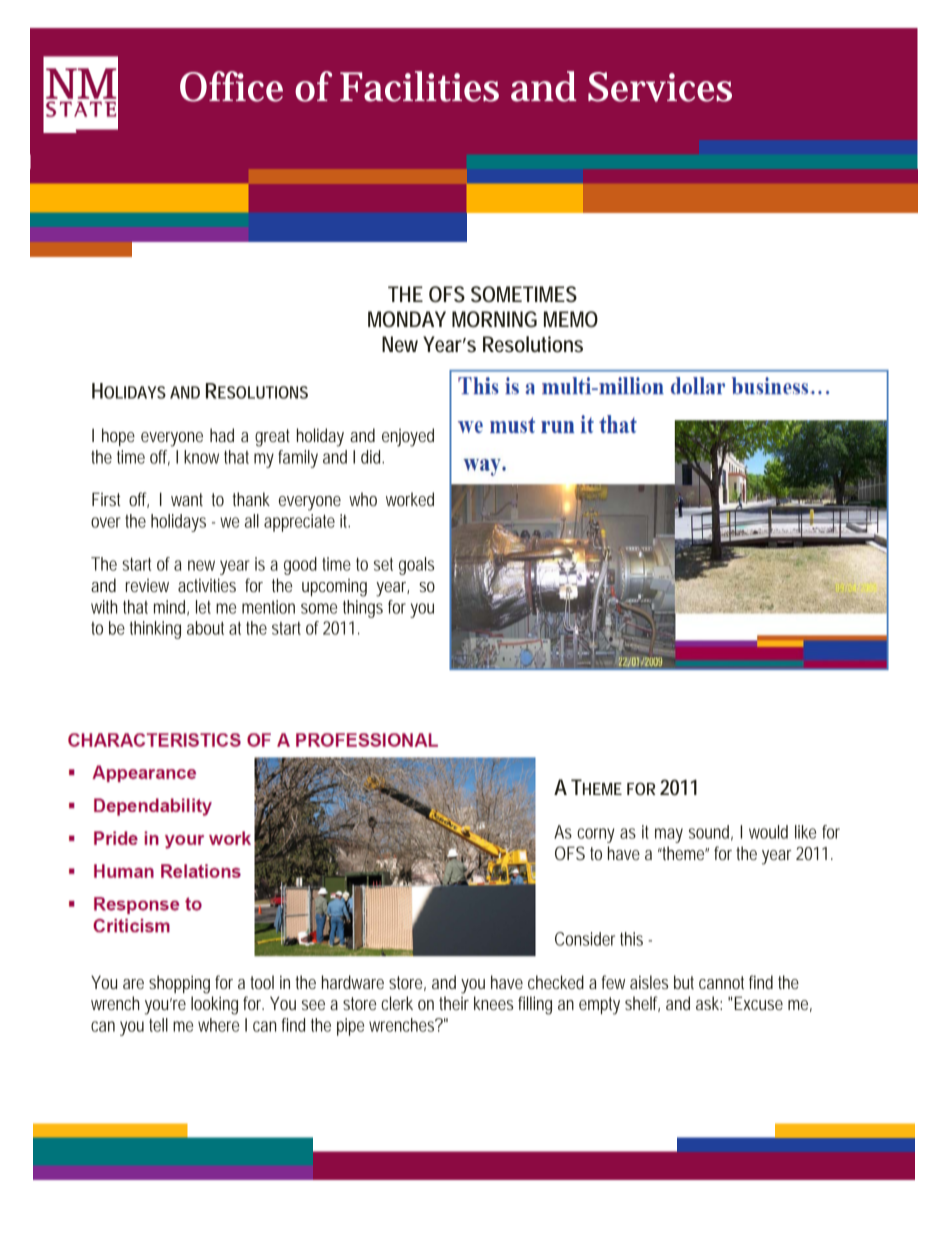  I want to click on worked, so click(410, 499).
